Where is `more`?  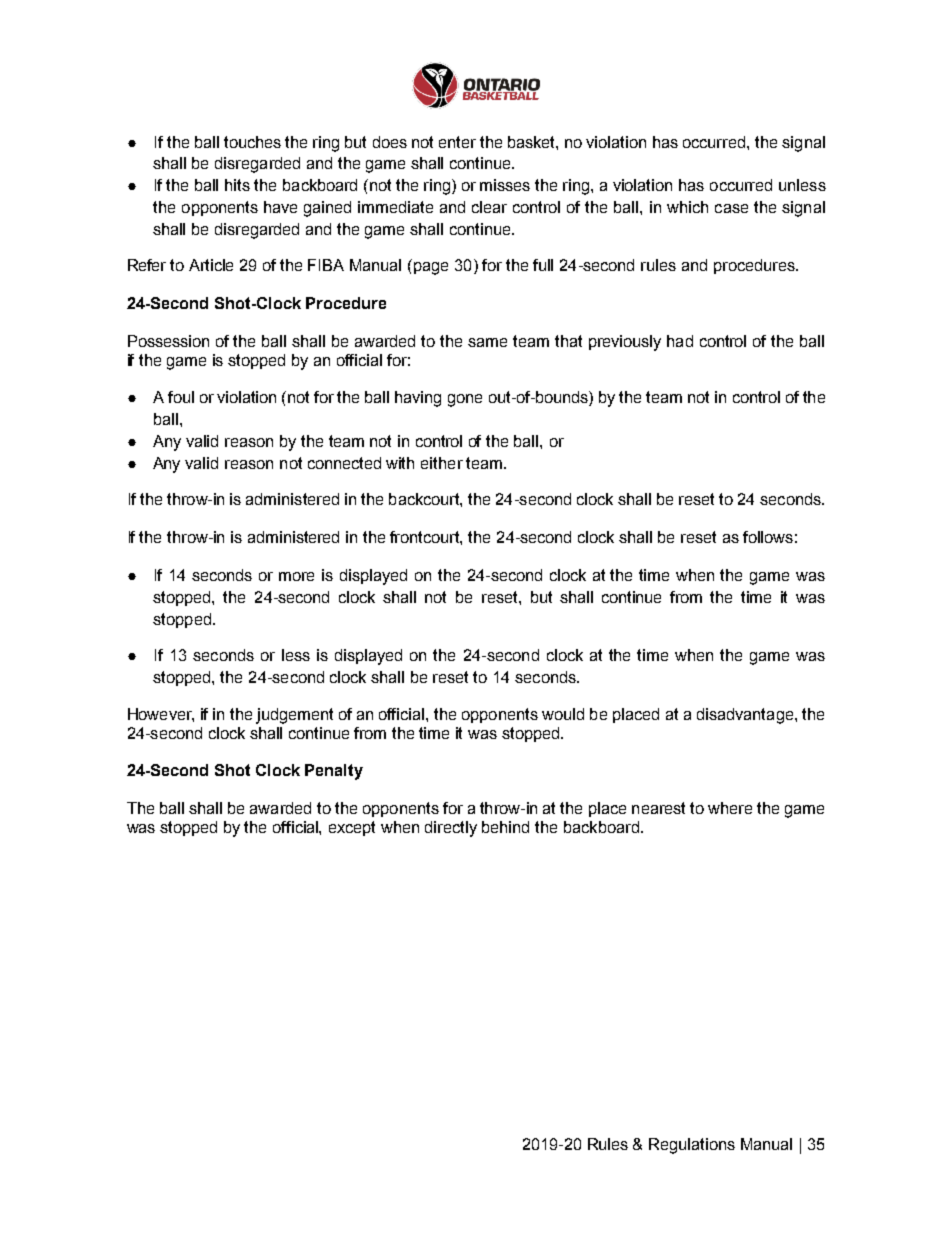
more is located at coordinates (296, 576).
